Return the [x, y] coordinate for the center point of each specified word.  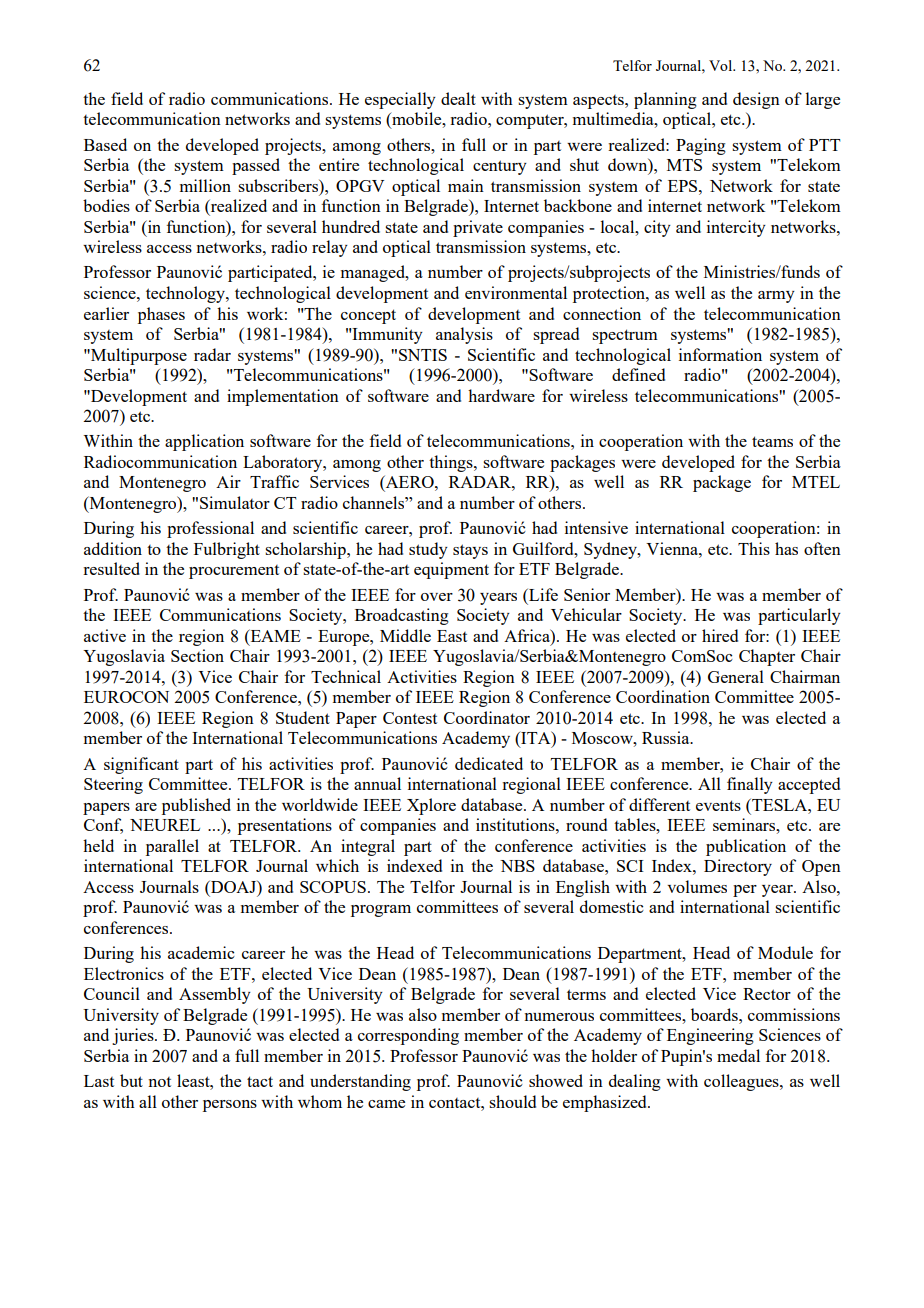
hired [720, 635]
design [756, 100]
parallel [172, 847]
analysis [464, 335]
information [720, 354]
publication [746, 847]
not [160, 1082]
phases [161, 315]
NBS [517, 866]
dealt [458, 98]
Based [105, 144]
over [437, 597]
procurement [234, 572]
